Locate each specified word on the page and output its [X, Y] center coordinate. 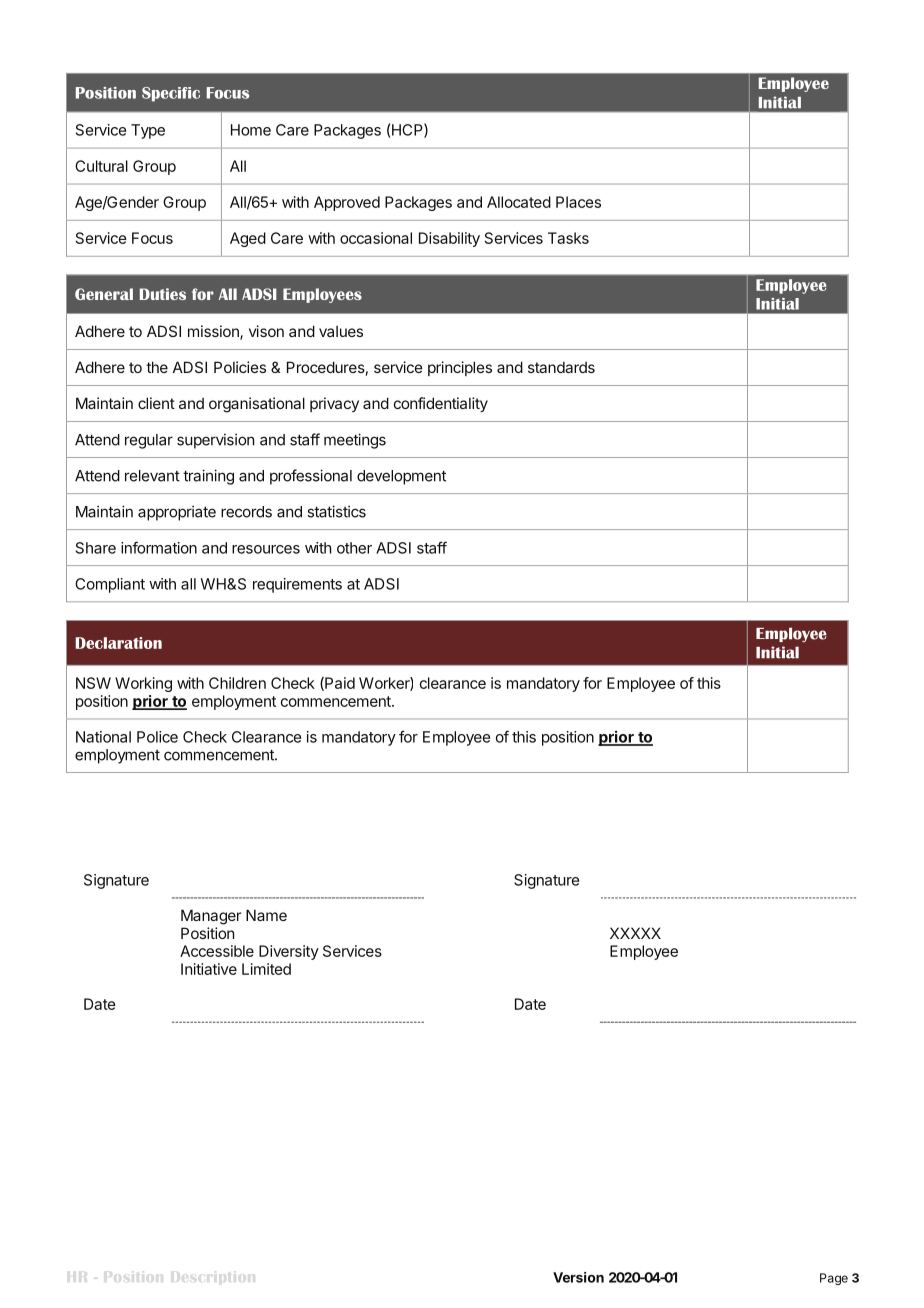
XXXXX [635, 933]
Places [578, 202]
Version [578, 1277]
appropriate [177, 513]
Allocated [519, 202]
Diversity [289, 952]
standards [561, 367]
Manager [211, 917]
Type [148, 131]
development [401, 477]
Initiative [209, 969]
